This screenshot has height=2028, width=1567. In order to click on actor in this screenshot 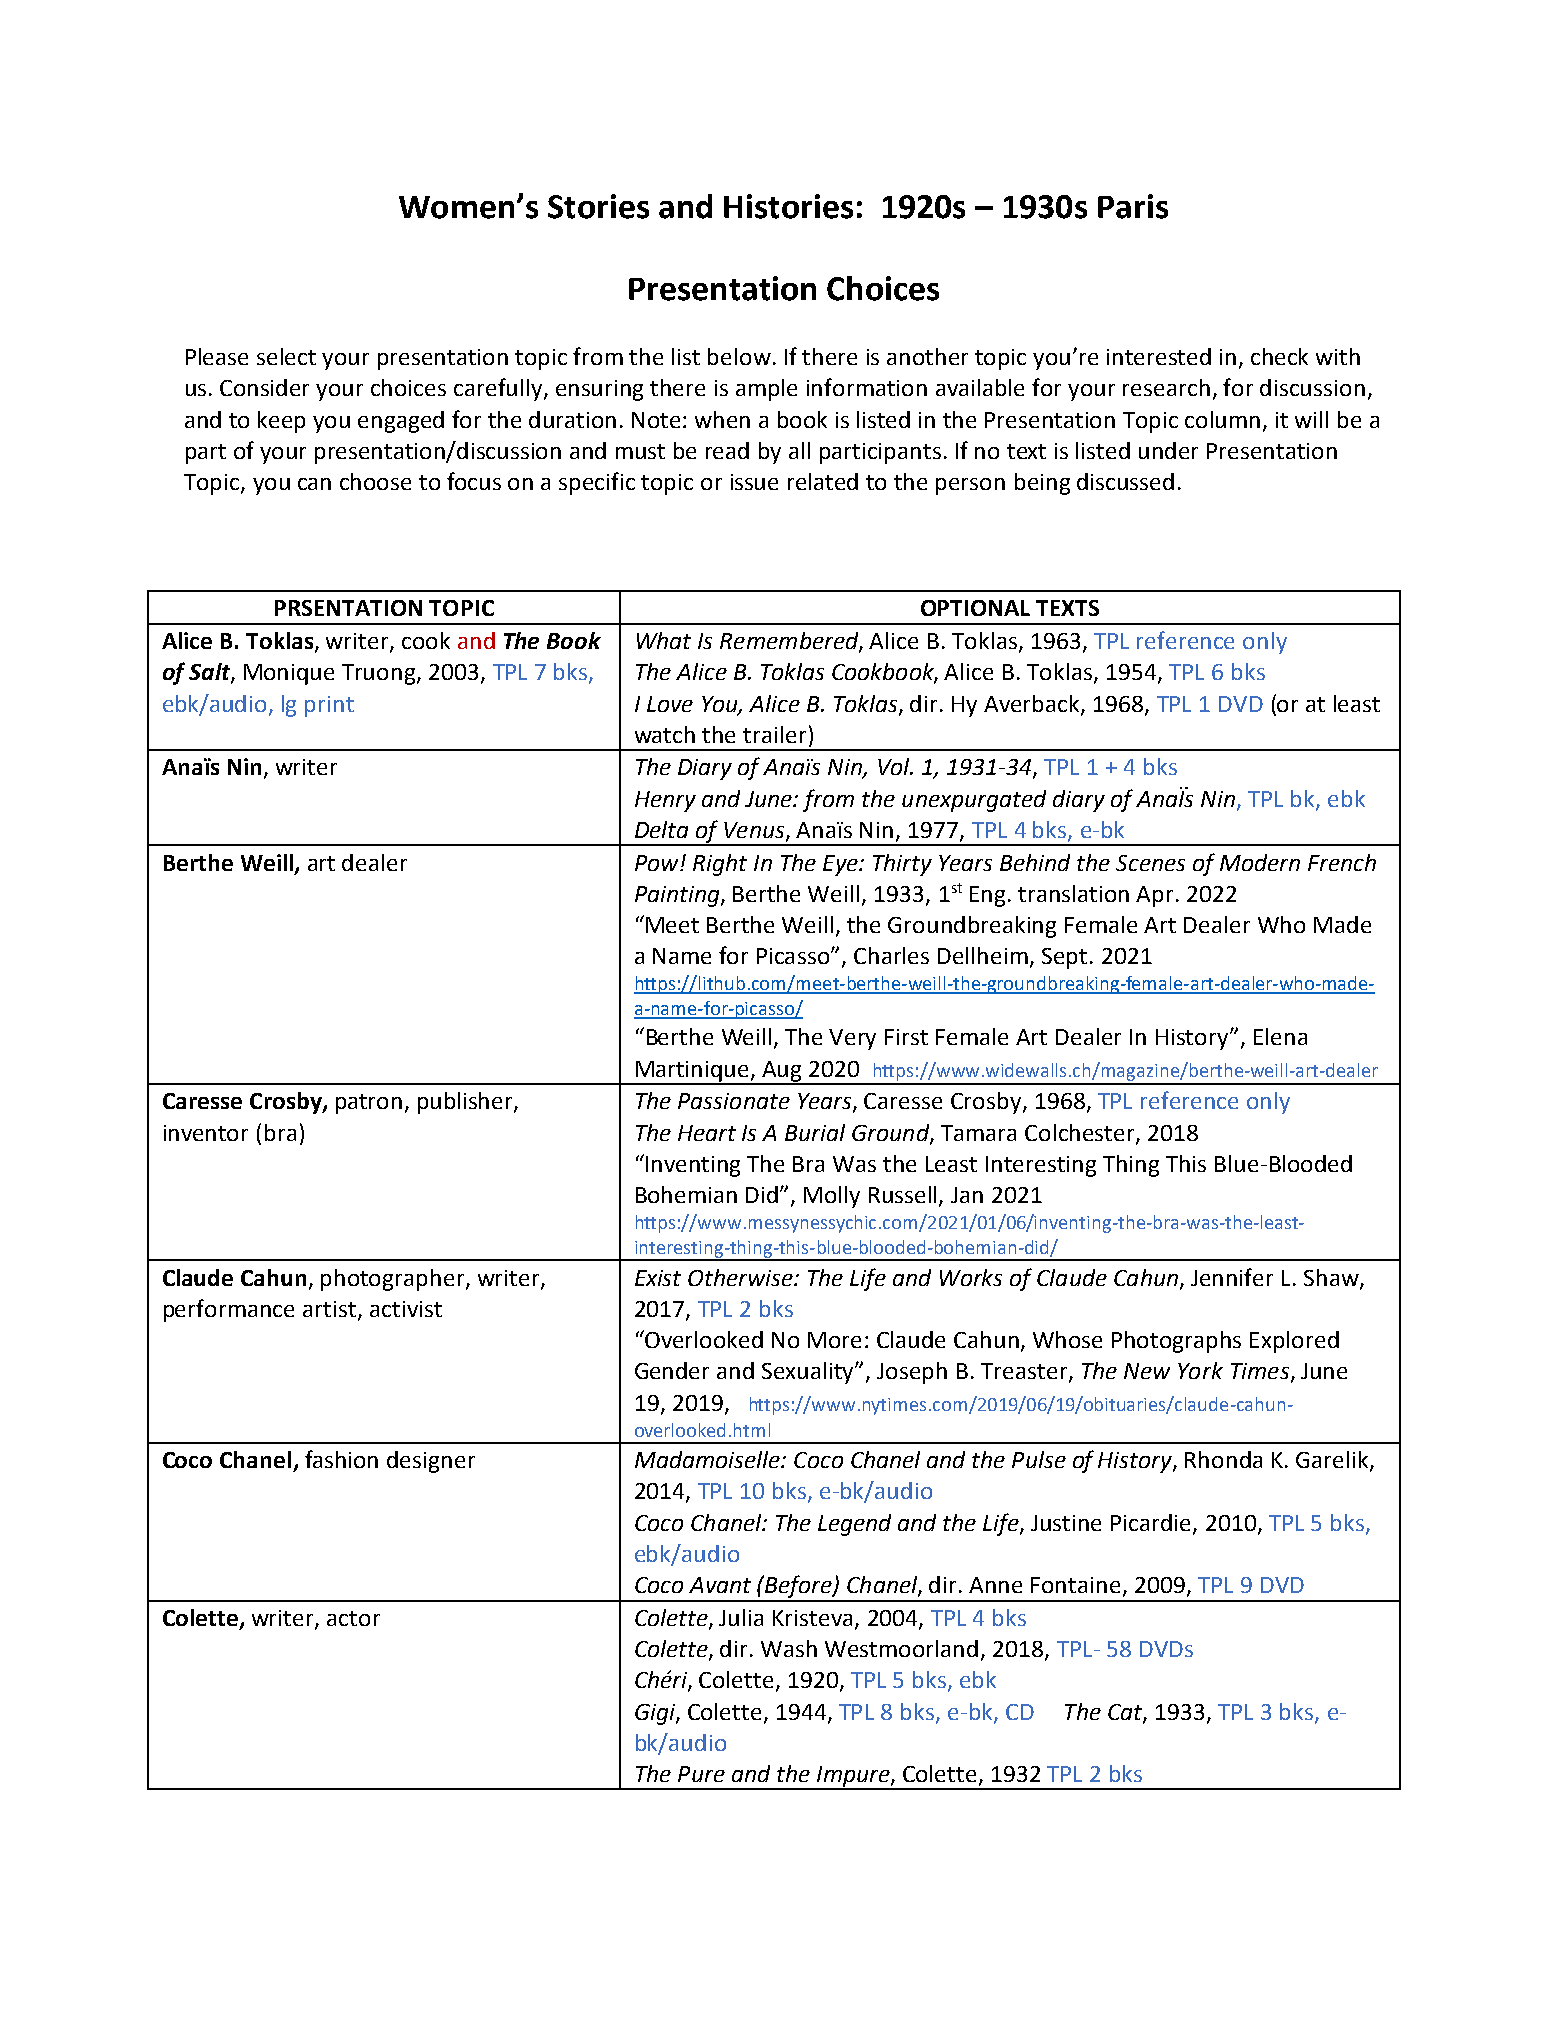, I will do `click(353, 1618)`.
